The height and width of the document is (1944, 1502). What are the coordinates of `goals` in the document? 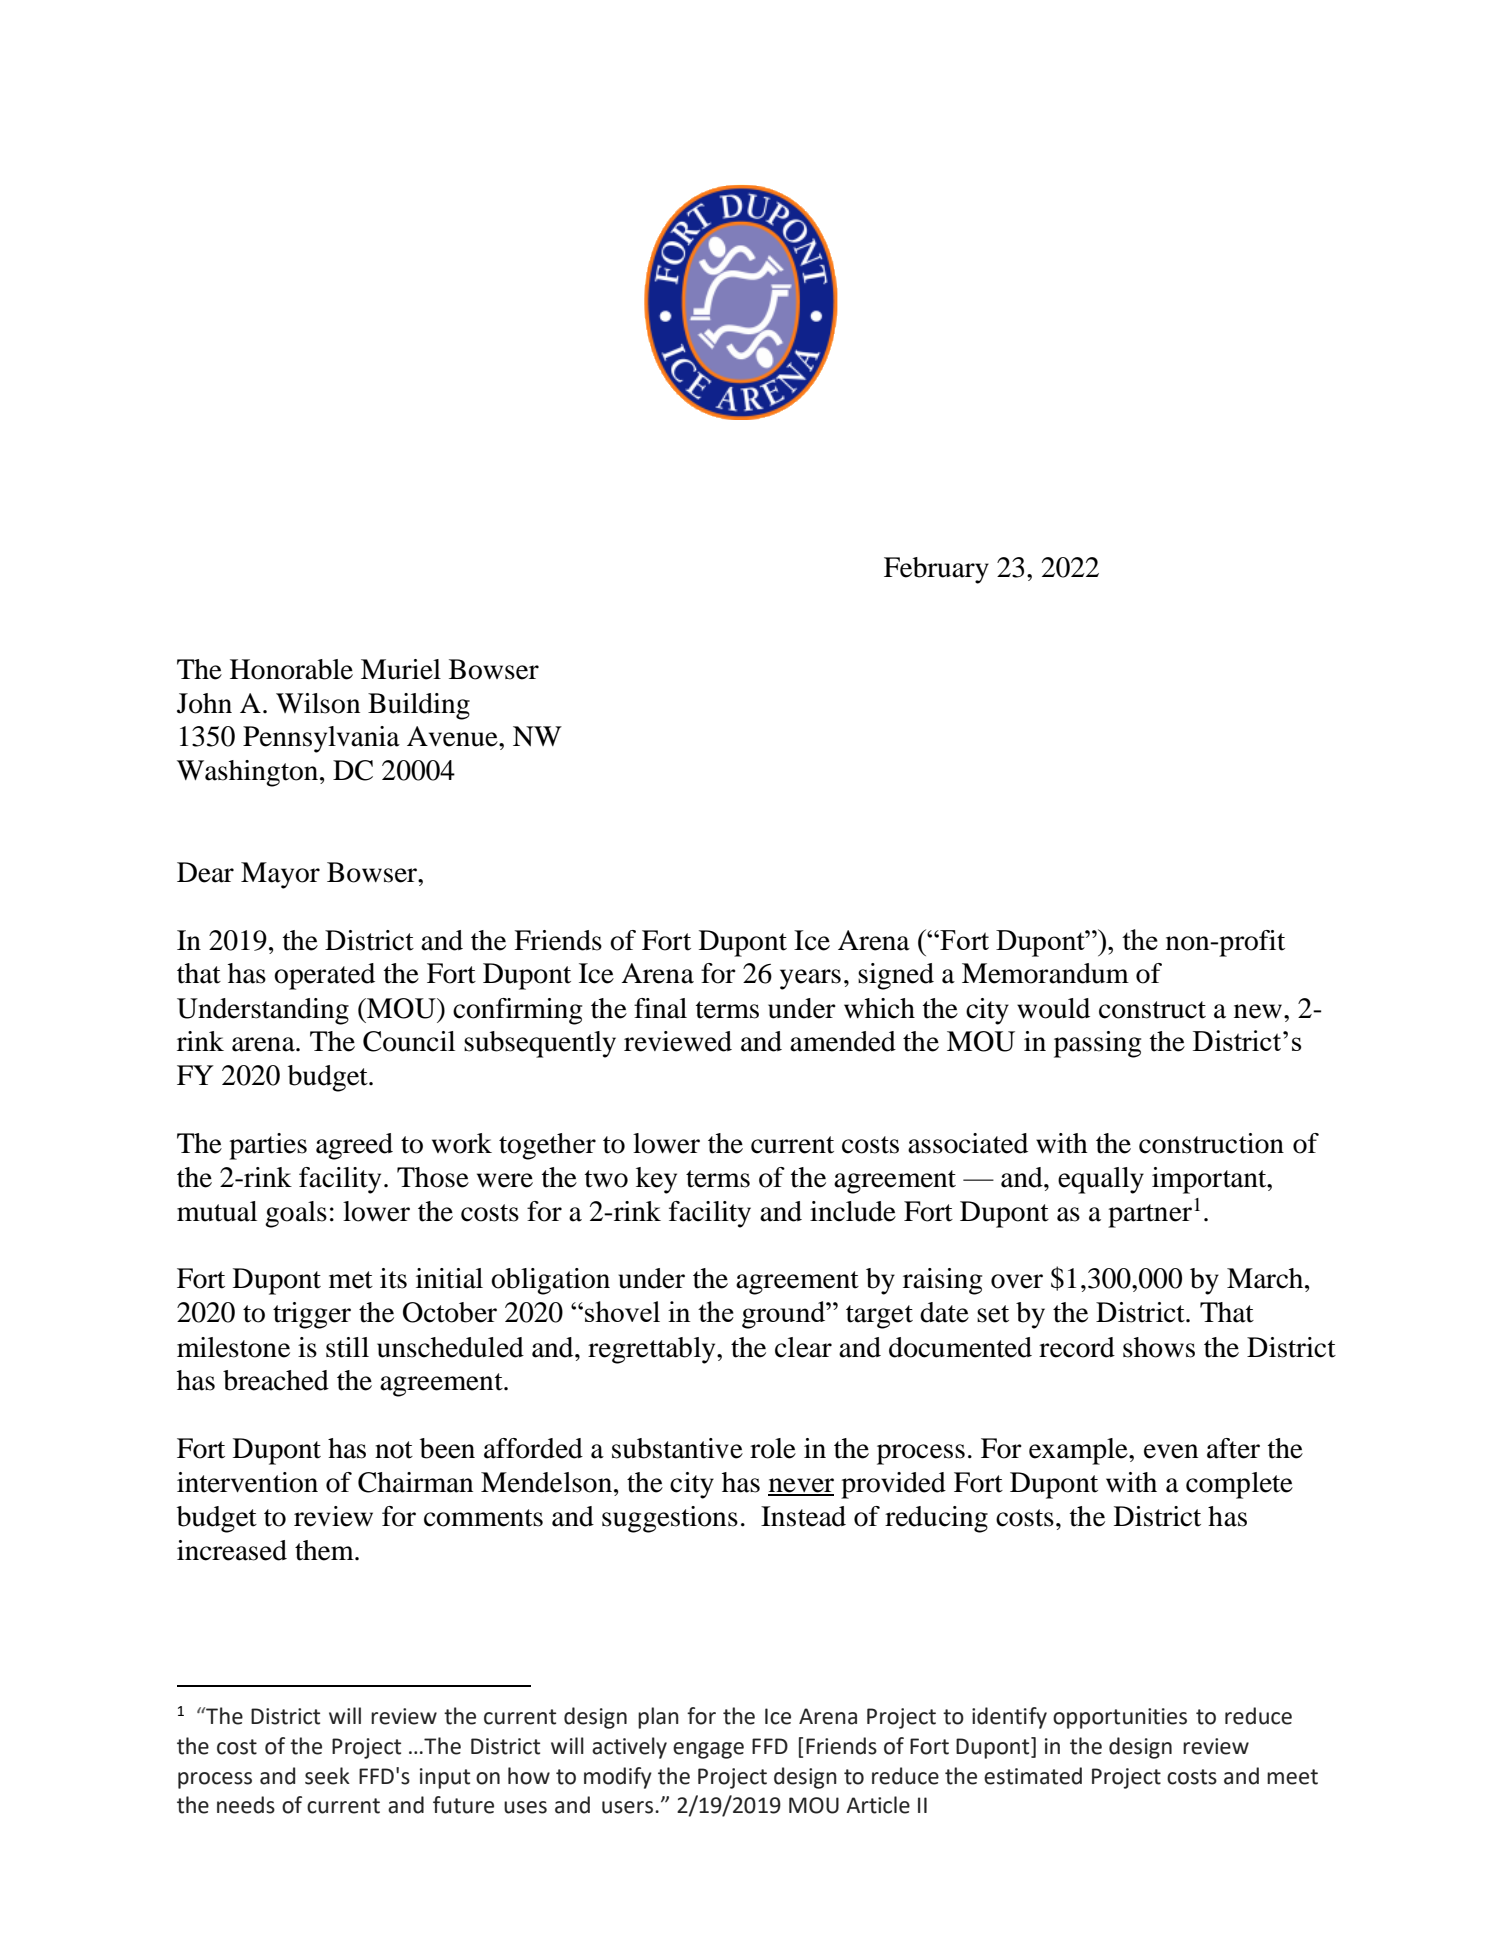 It's located at (296, 1214).
